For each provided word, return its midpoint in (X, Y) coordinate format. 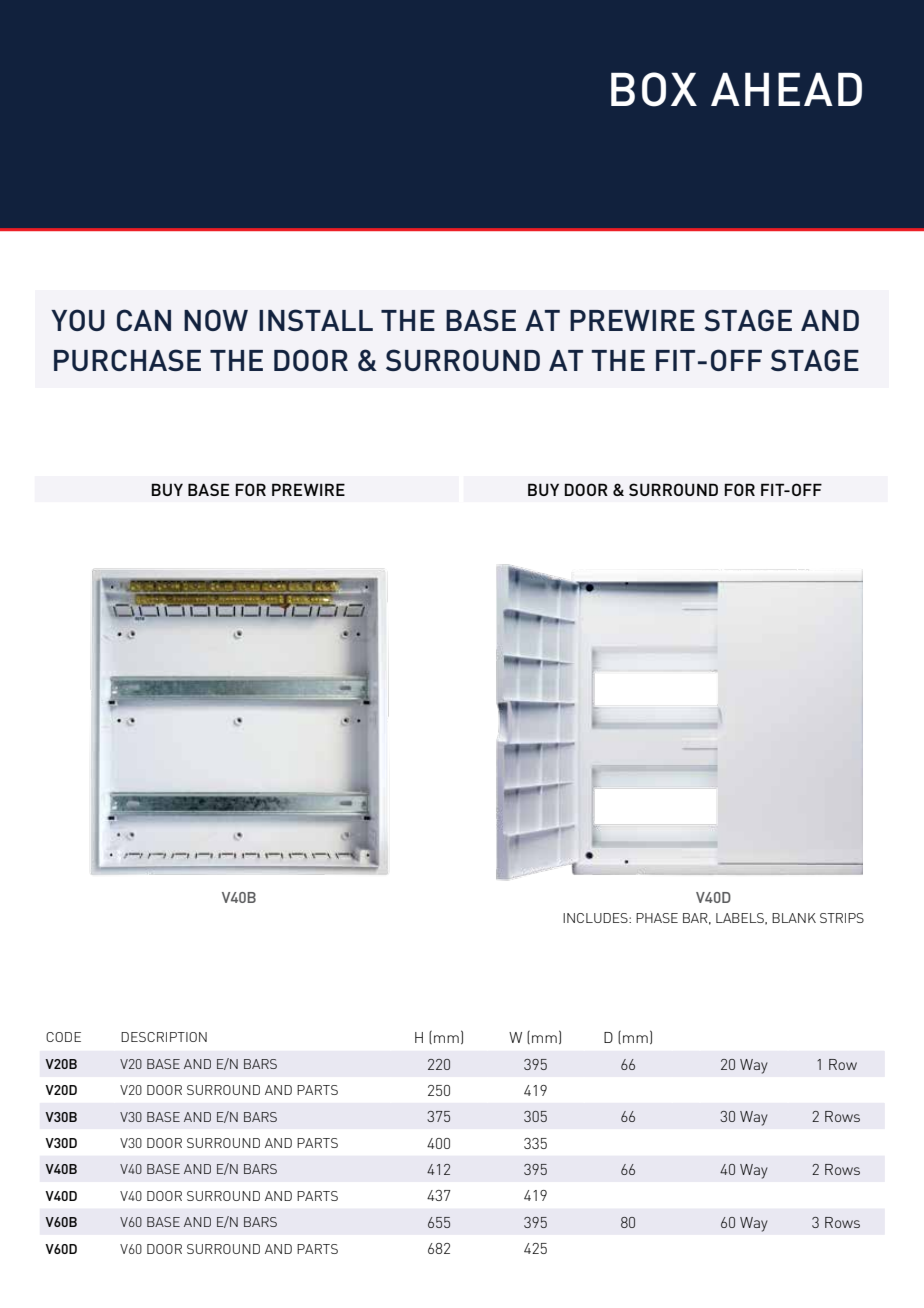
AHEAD (786, 89)
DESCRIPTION (164, 1037)
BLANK (794, 918)
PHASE (657, 918)
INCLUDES (596, 918)
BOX (654, 89)
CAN (144, 320)
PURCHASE (127, 360)
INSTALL (316, 320)
